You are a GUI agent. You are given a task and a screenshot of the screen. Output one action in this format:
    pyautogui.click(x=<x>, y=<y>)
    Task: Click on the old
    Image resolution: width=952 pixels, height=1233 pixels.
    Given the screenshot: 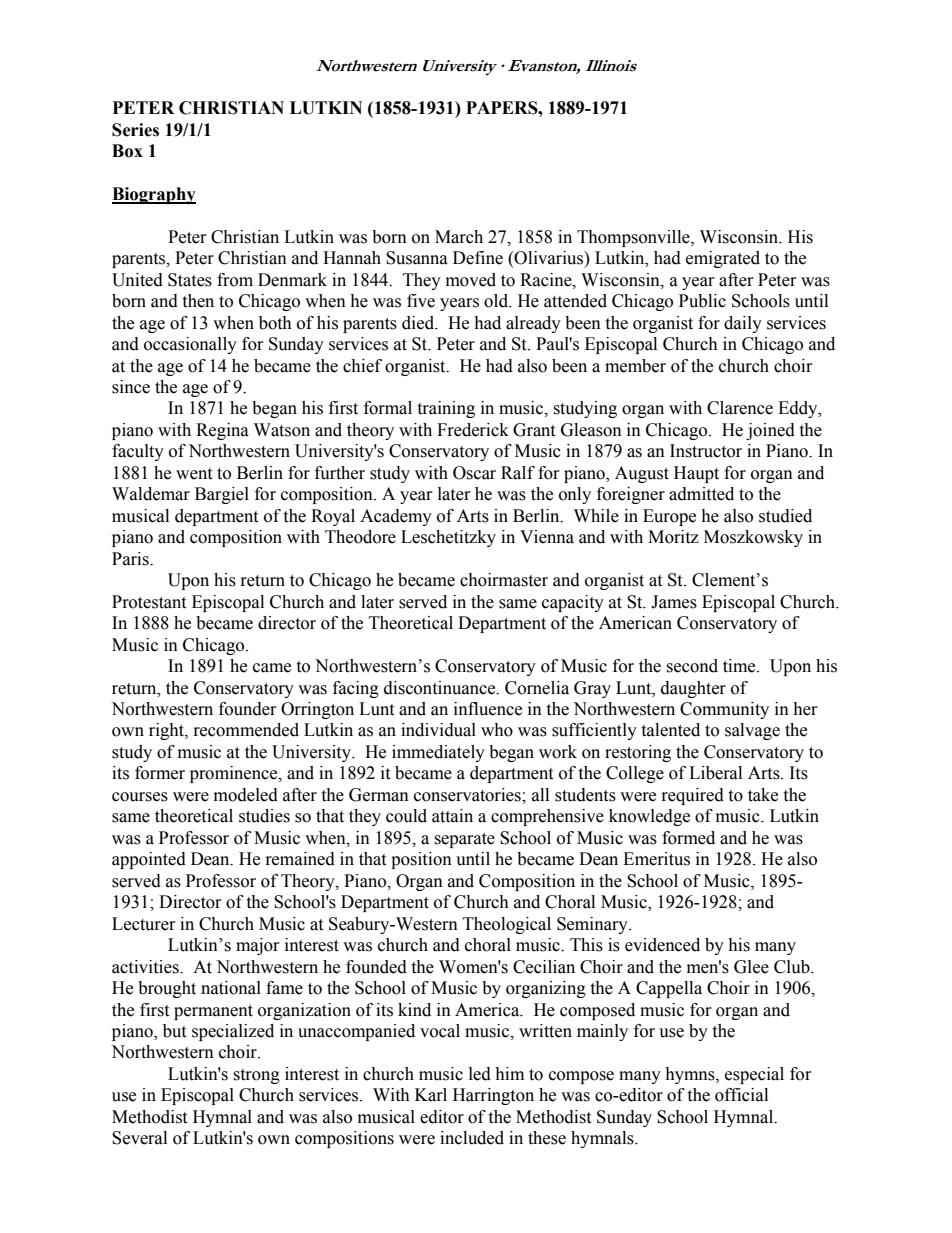 What is the action you would take?
    pyautogui.click(x=497, y=301)
